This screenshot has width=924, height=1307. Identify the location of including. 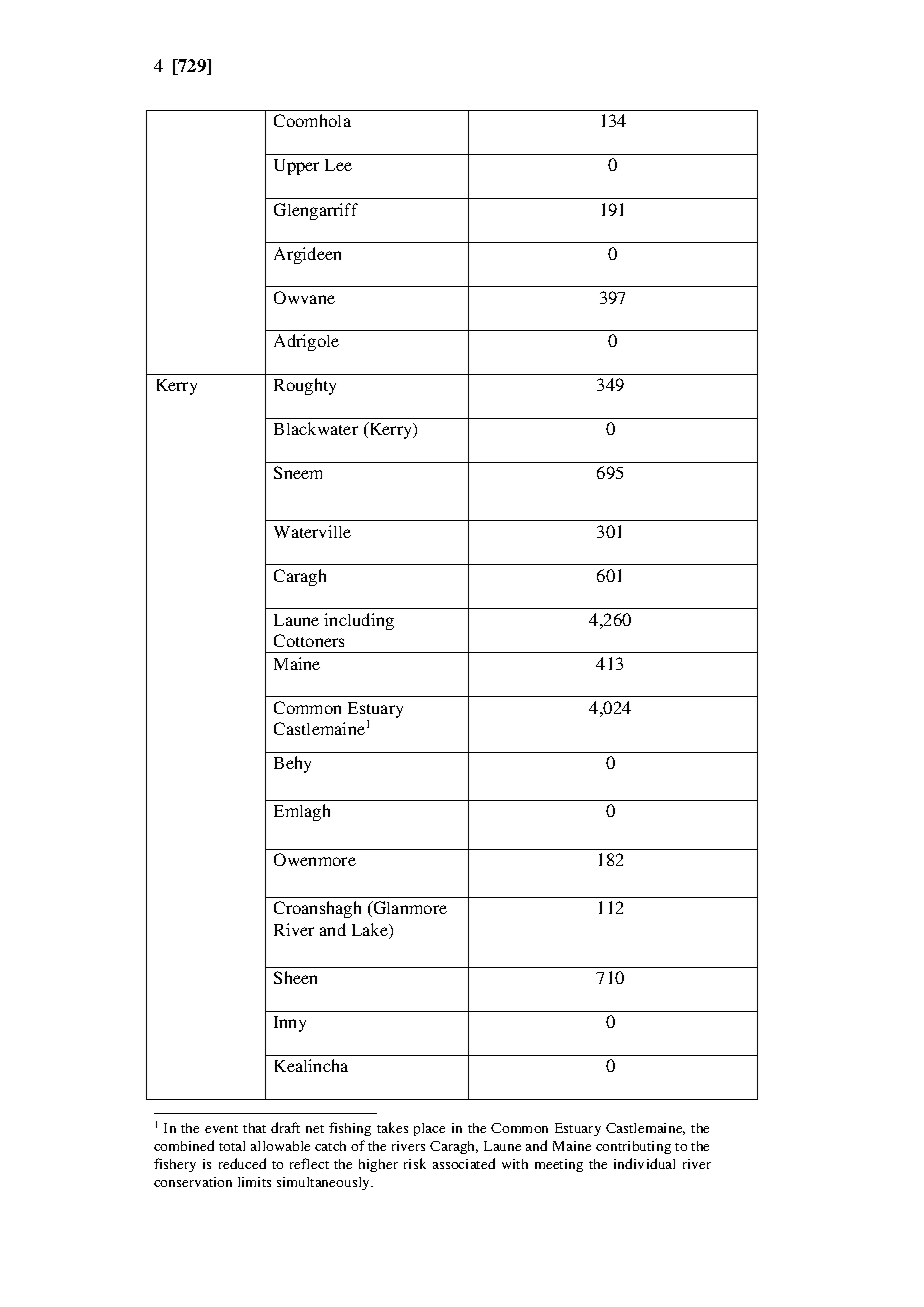
(359, 621).
